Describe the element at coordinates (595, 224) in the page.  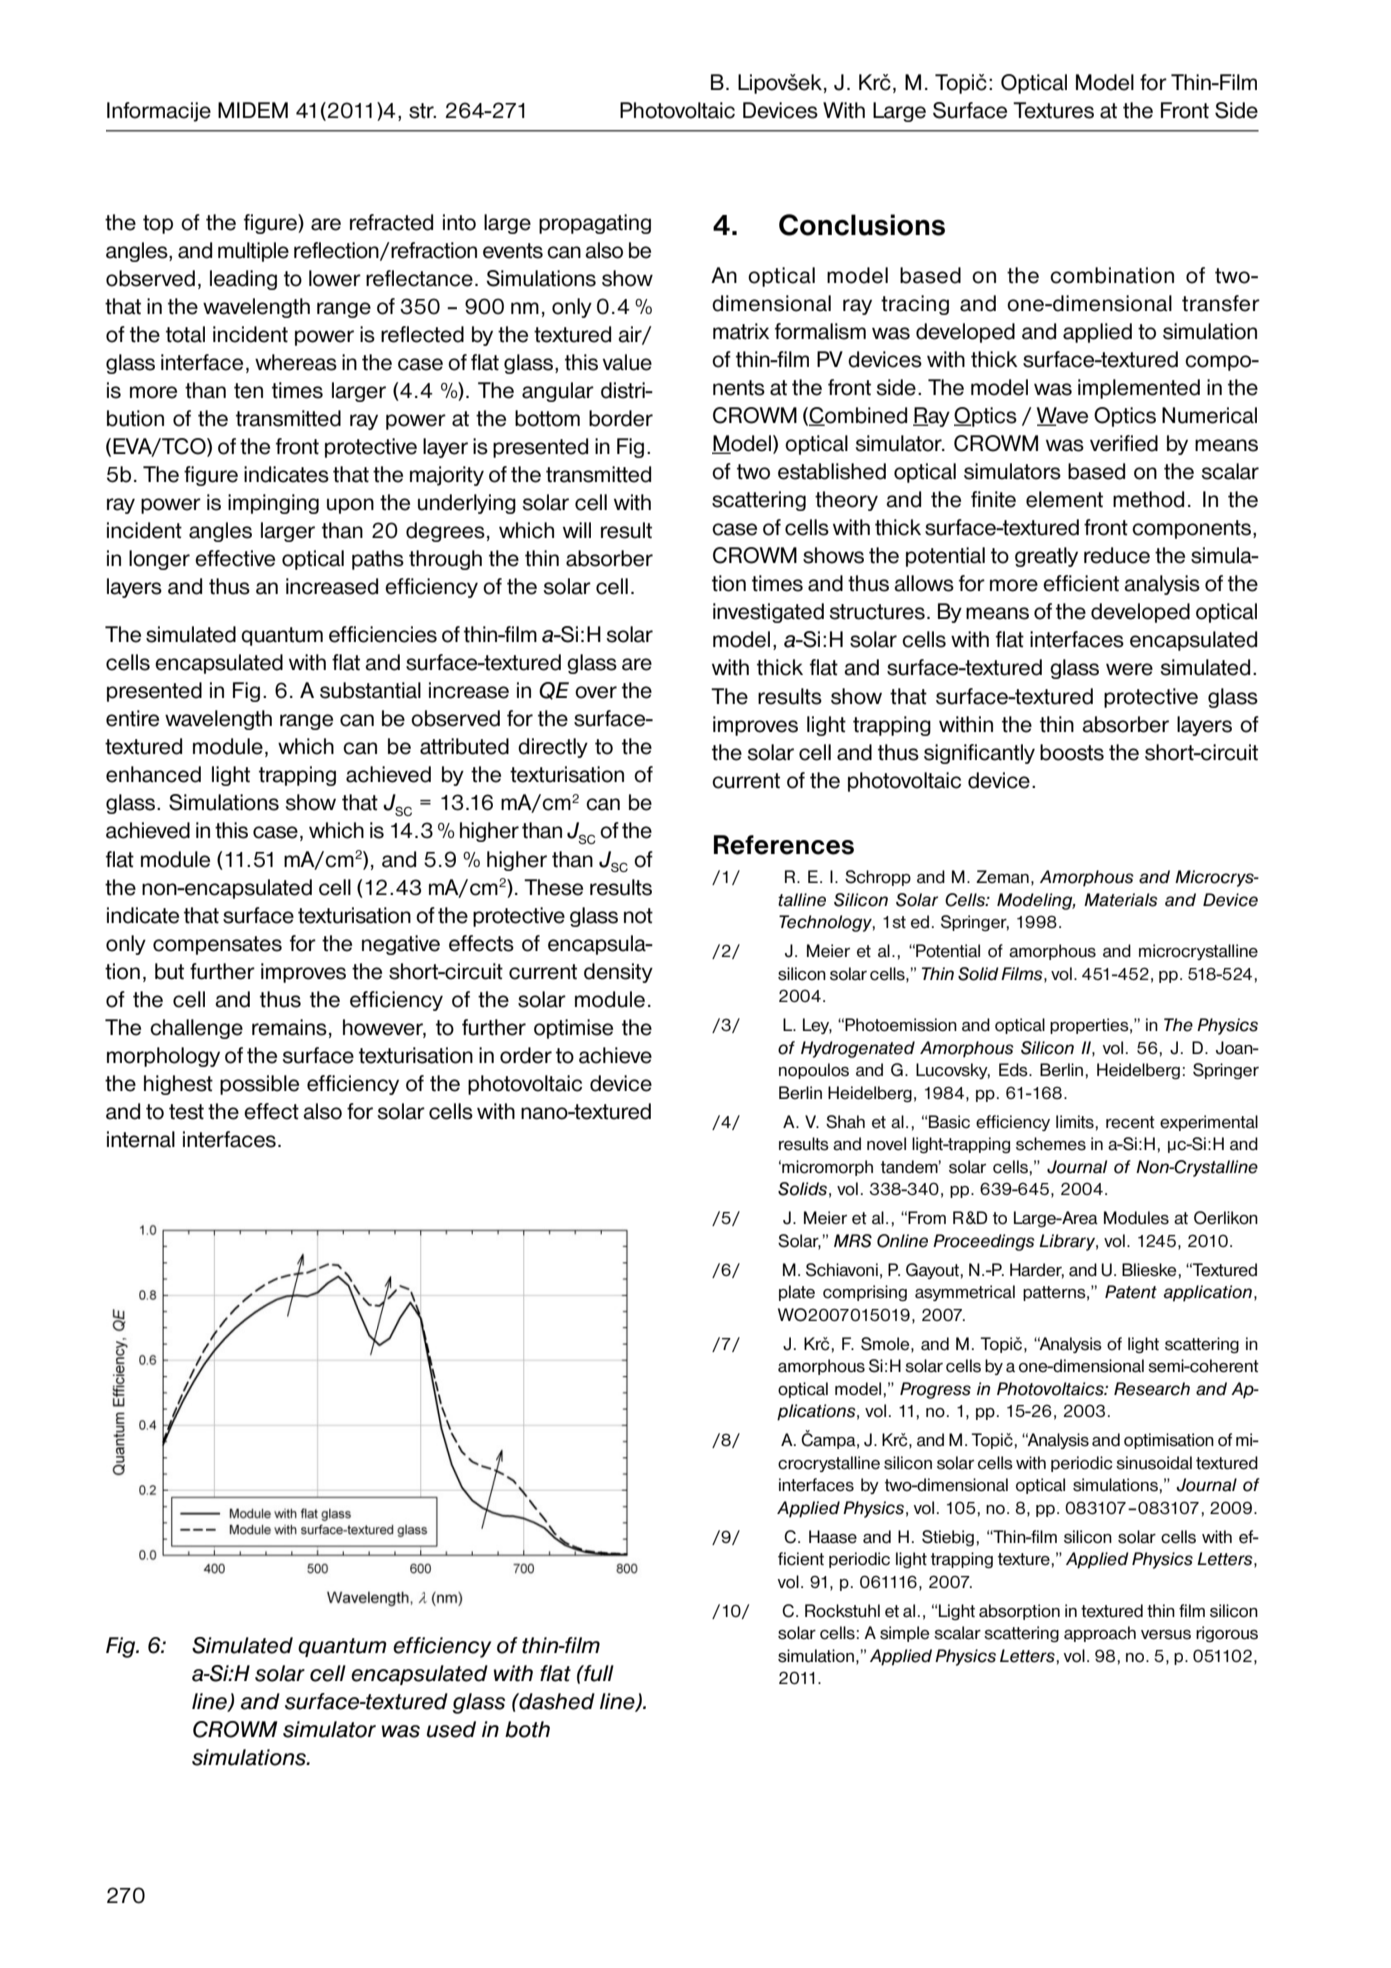
I see `propagating` at that location.
